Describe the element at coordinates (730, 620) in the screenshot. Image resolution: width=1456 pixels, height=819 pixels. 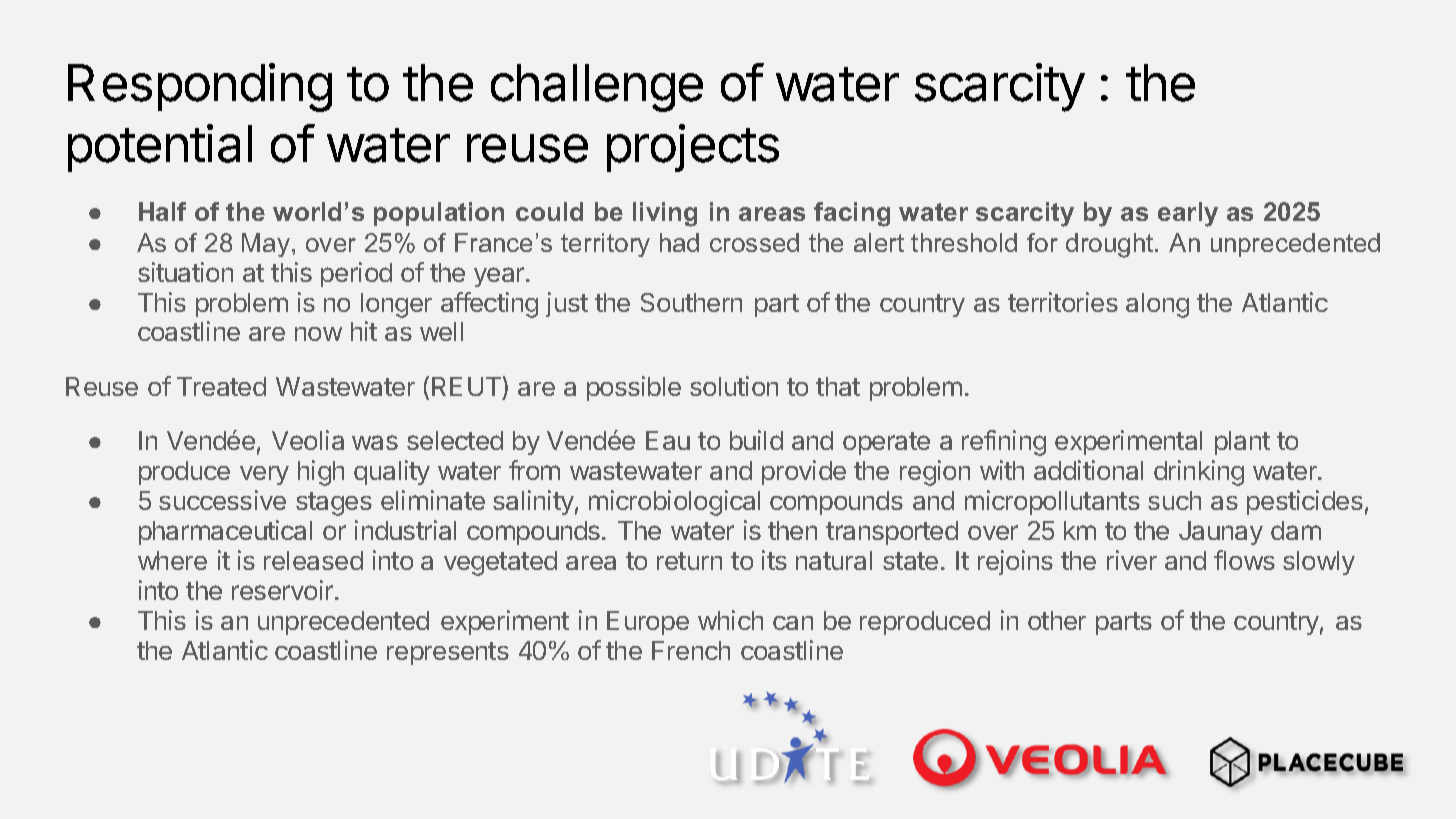
I see `which` at that location.
